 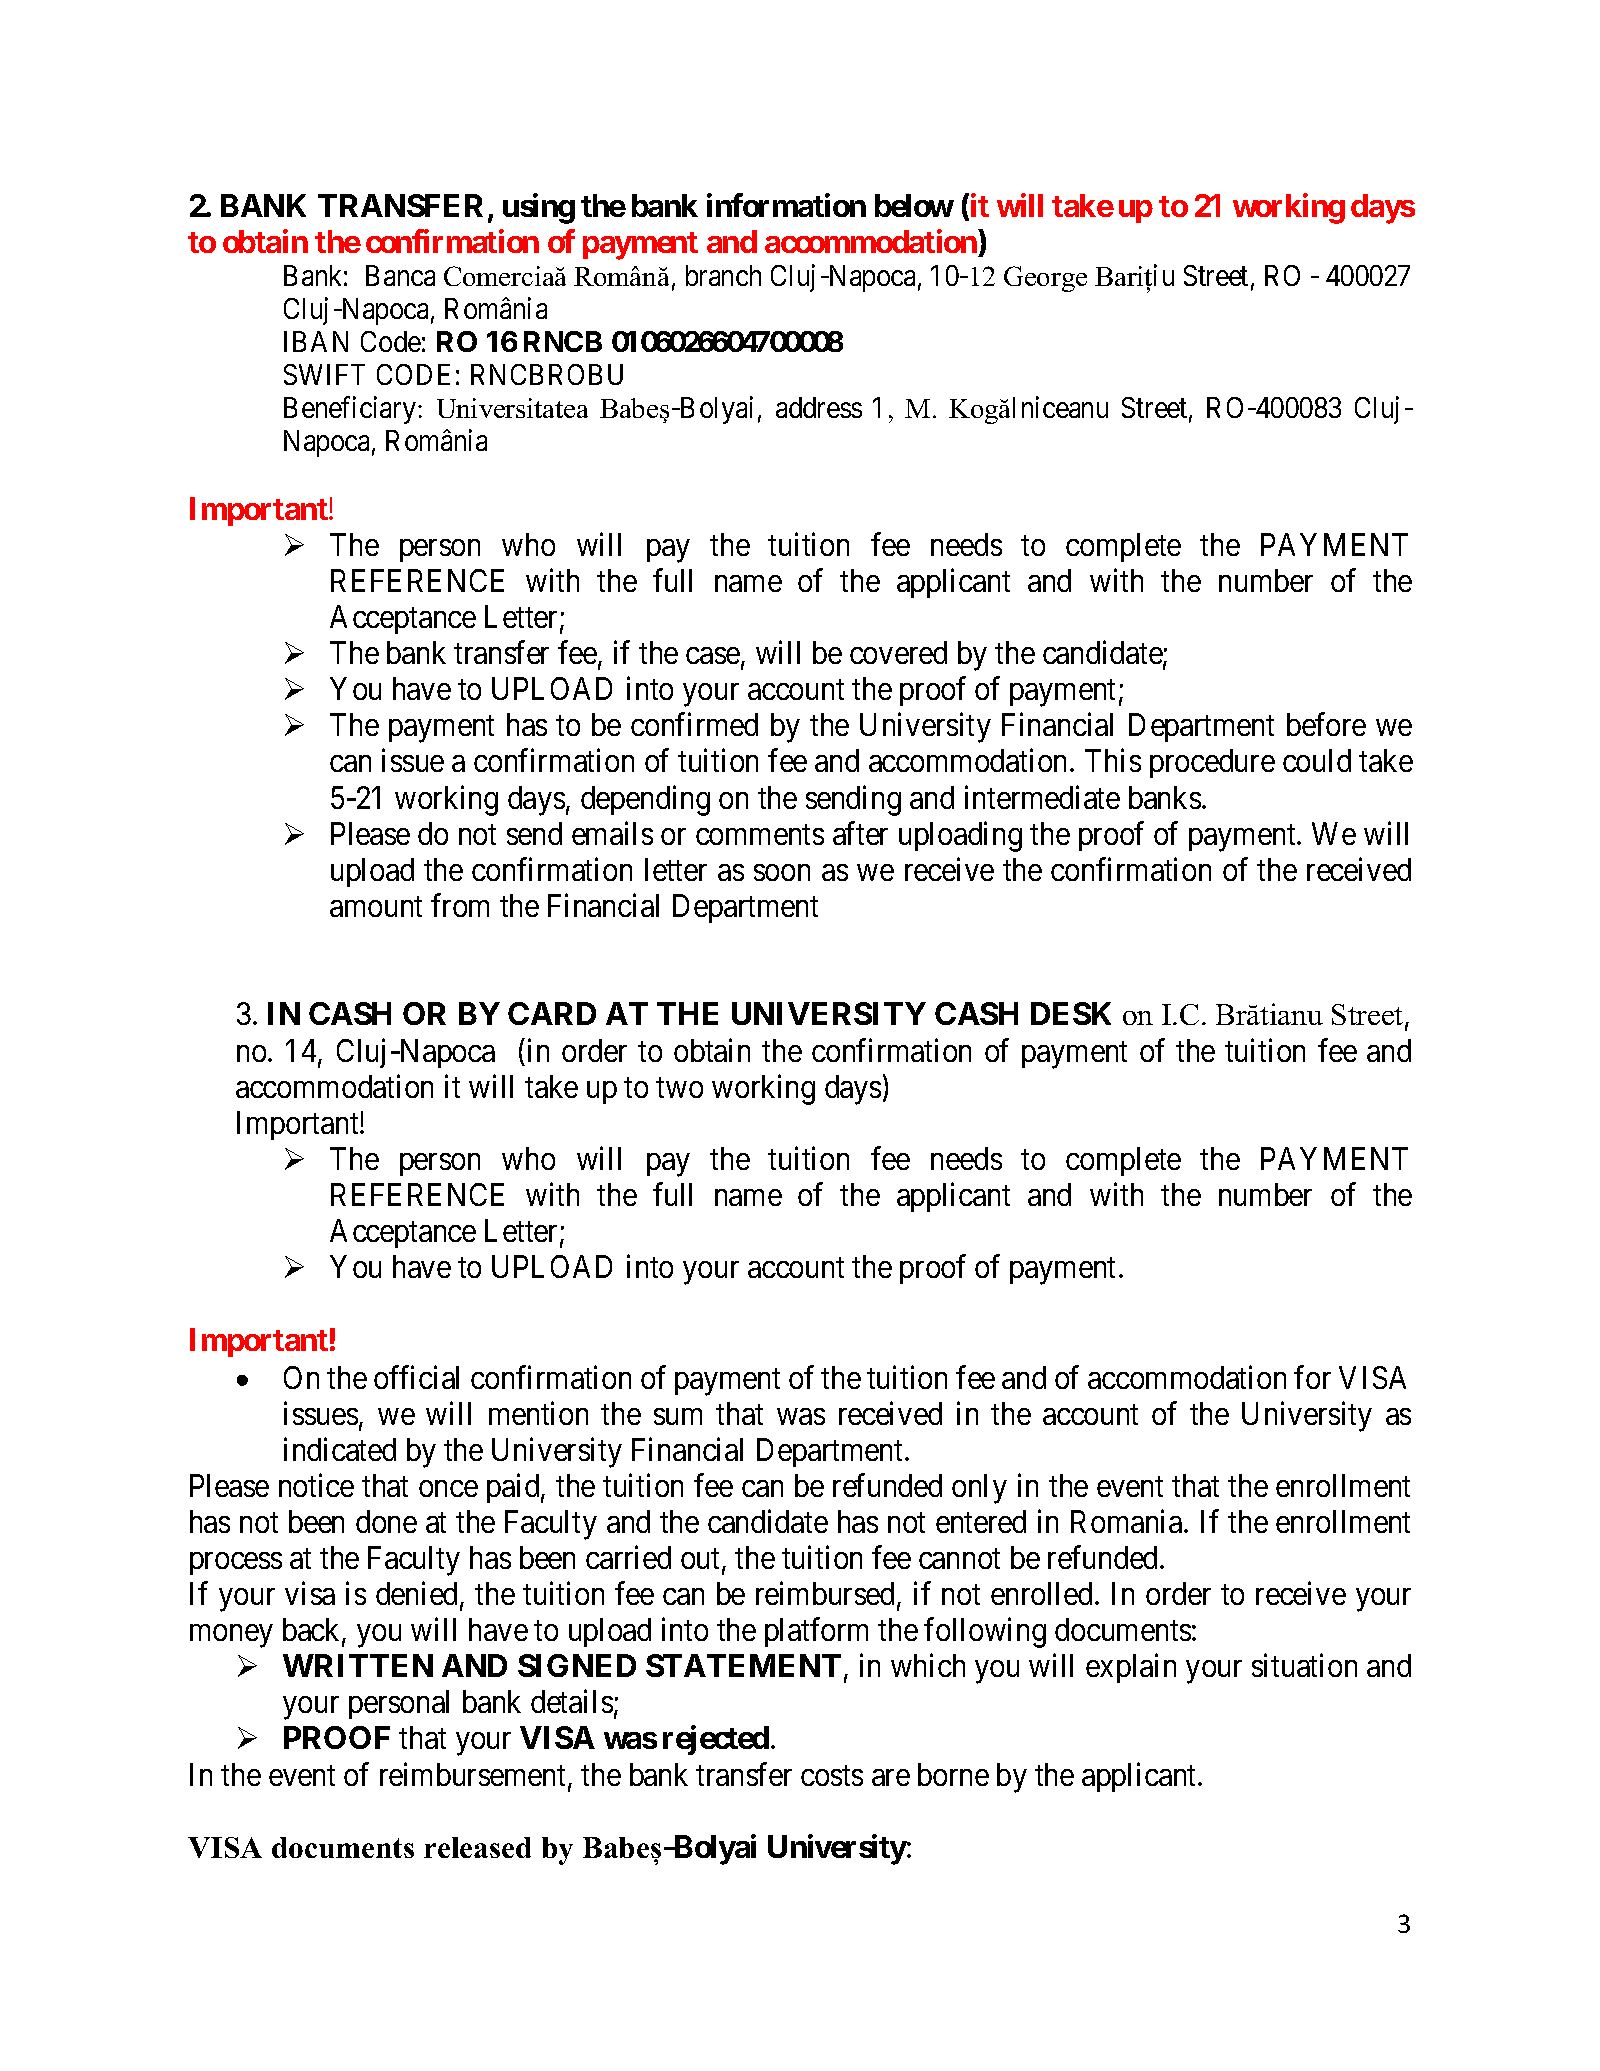 I want to click on official, so click(x=416, y=1377).
